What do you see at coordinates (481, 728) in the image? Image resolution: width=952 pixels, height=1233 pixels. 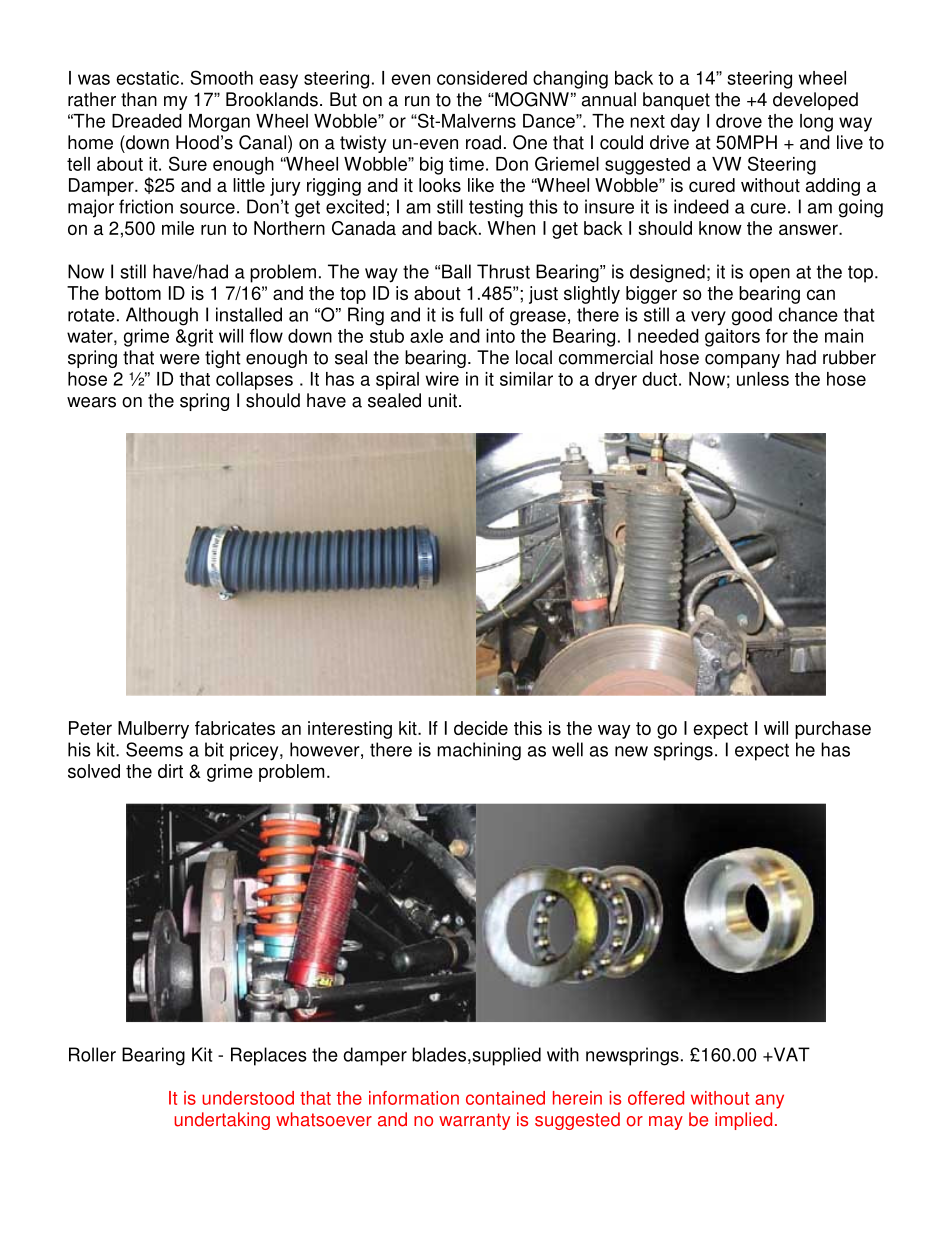 I see `decide` at bounding box center [481, 728].
